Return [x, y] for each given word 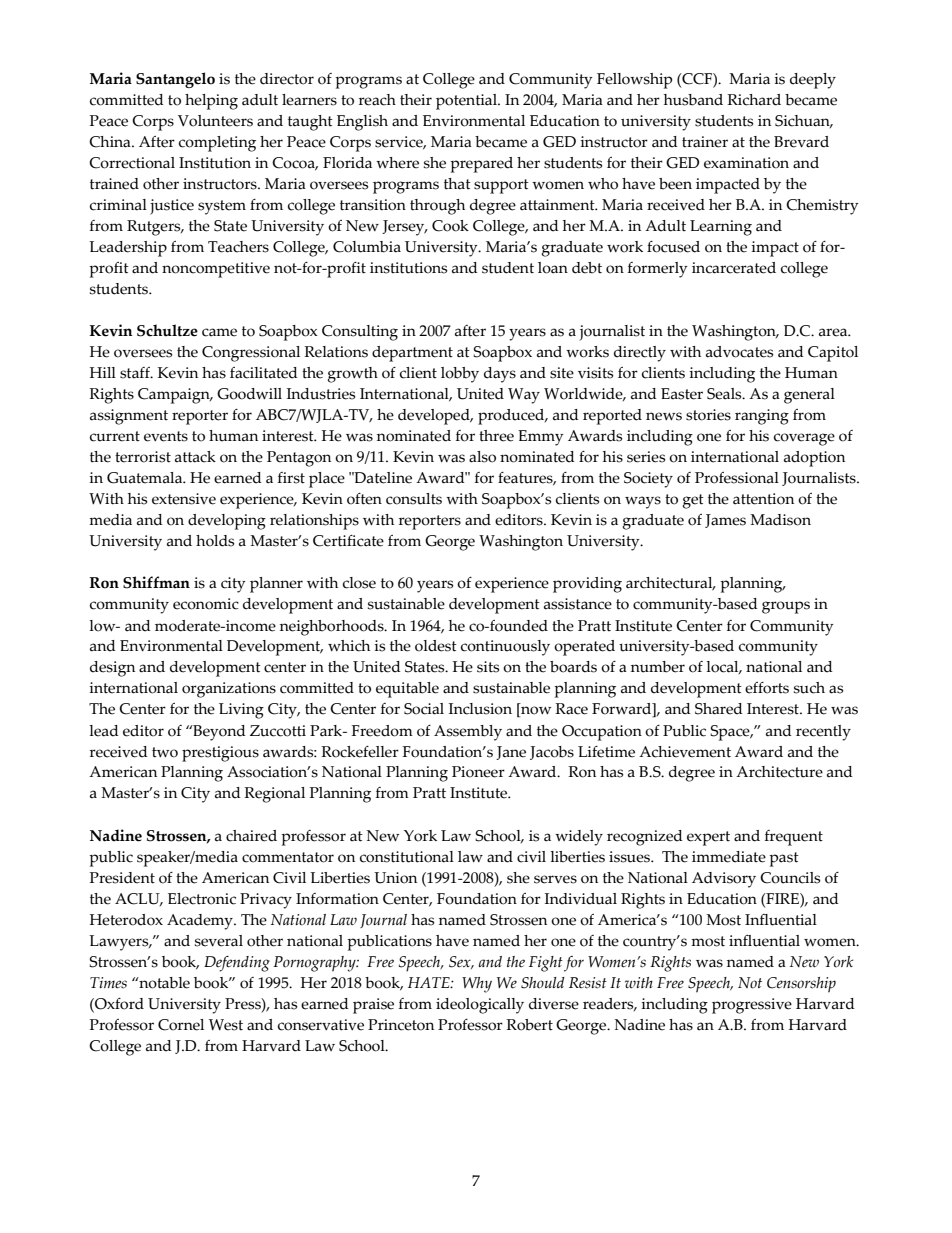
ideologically [480, 1006]
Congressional [251, 354]
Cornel [181, 1025]
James [725, 521]
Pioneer [478, 772]
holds [215, 541]
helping [211, 102]
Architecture [779, 772]
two [165, 752]
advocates [739, 352]
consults [414, 499]
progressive [752, 1006]
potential [467, 102]
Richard [754, 100]
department [412, 354]
